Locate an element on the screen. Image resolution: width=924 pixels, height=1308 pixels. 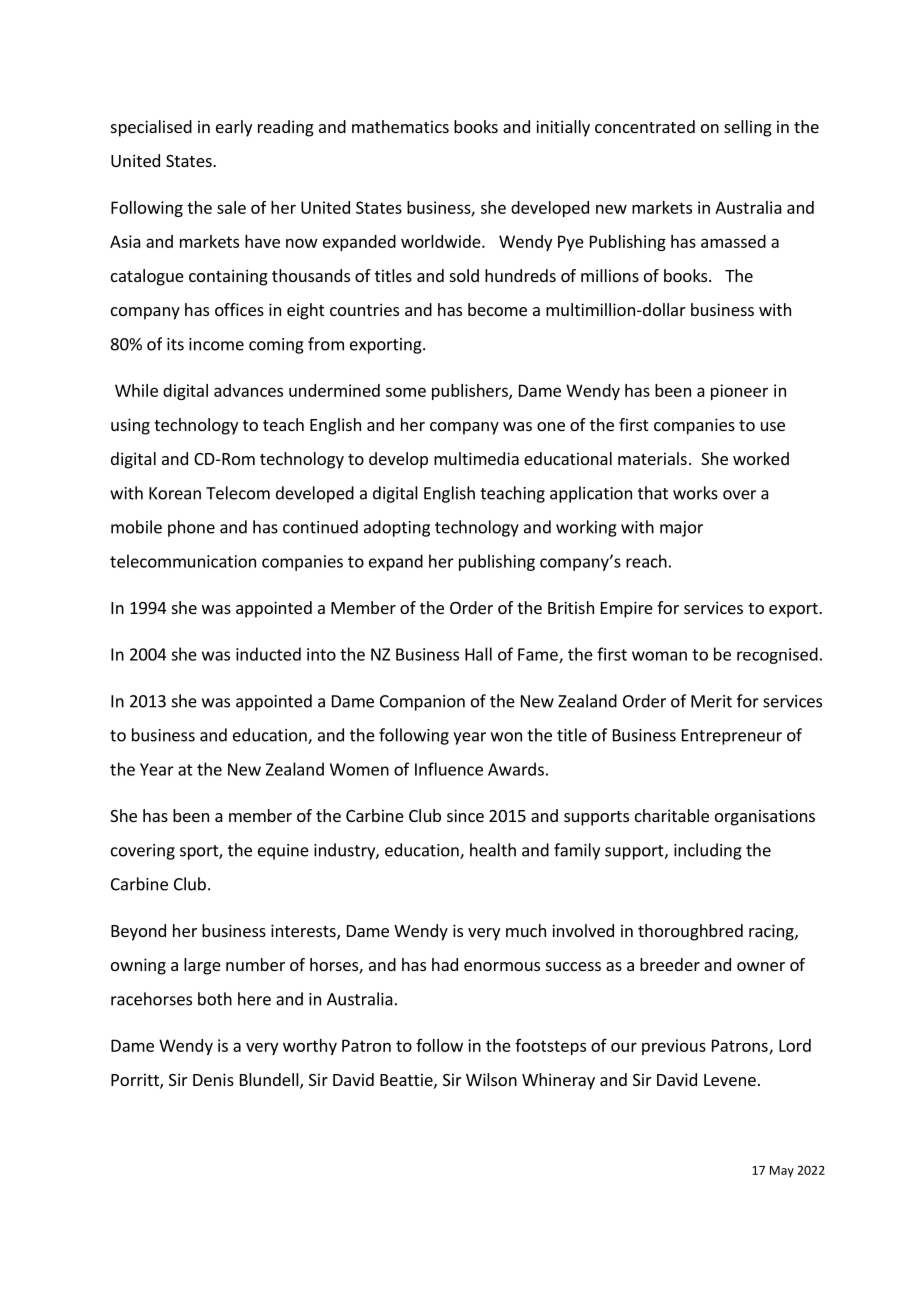
May is located at coordinates (782, 1171).
